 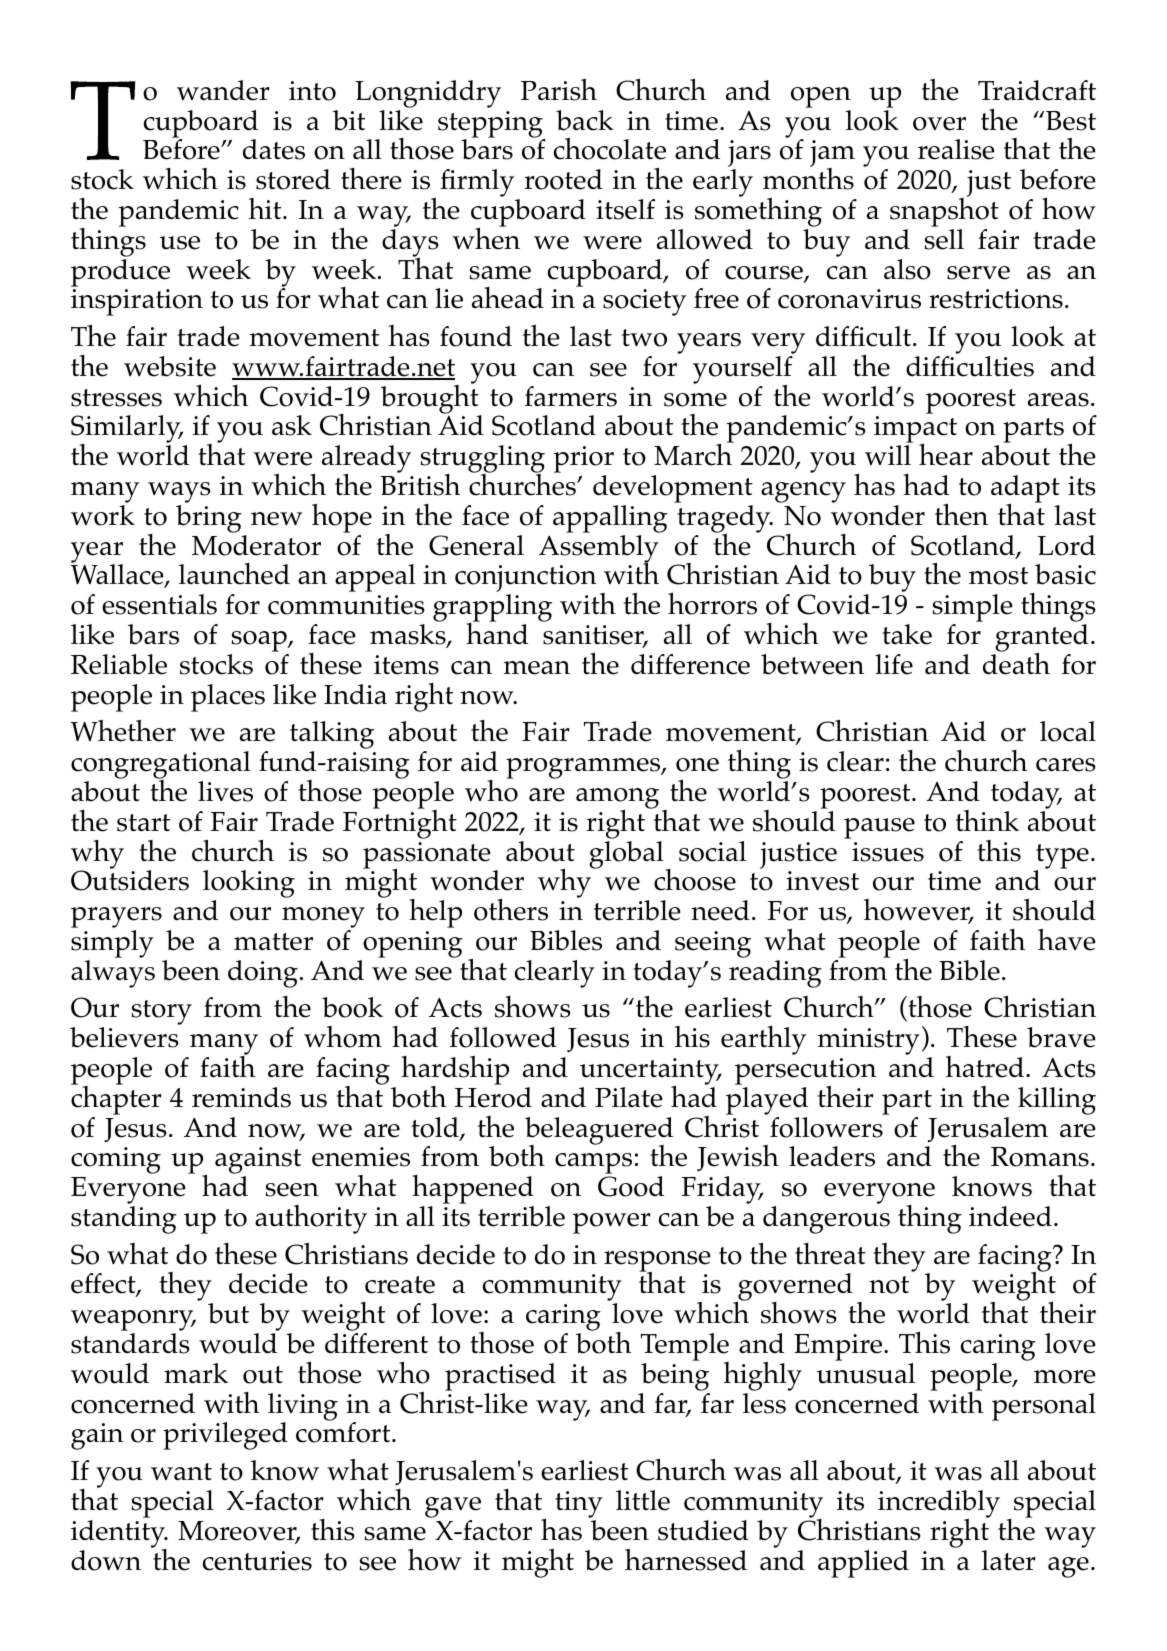 What do you see at coordinates (956, 149) in the screenshot?
I see `realise` at bounding box center [956, 149].
